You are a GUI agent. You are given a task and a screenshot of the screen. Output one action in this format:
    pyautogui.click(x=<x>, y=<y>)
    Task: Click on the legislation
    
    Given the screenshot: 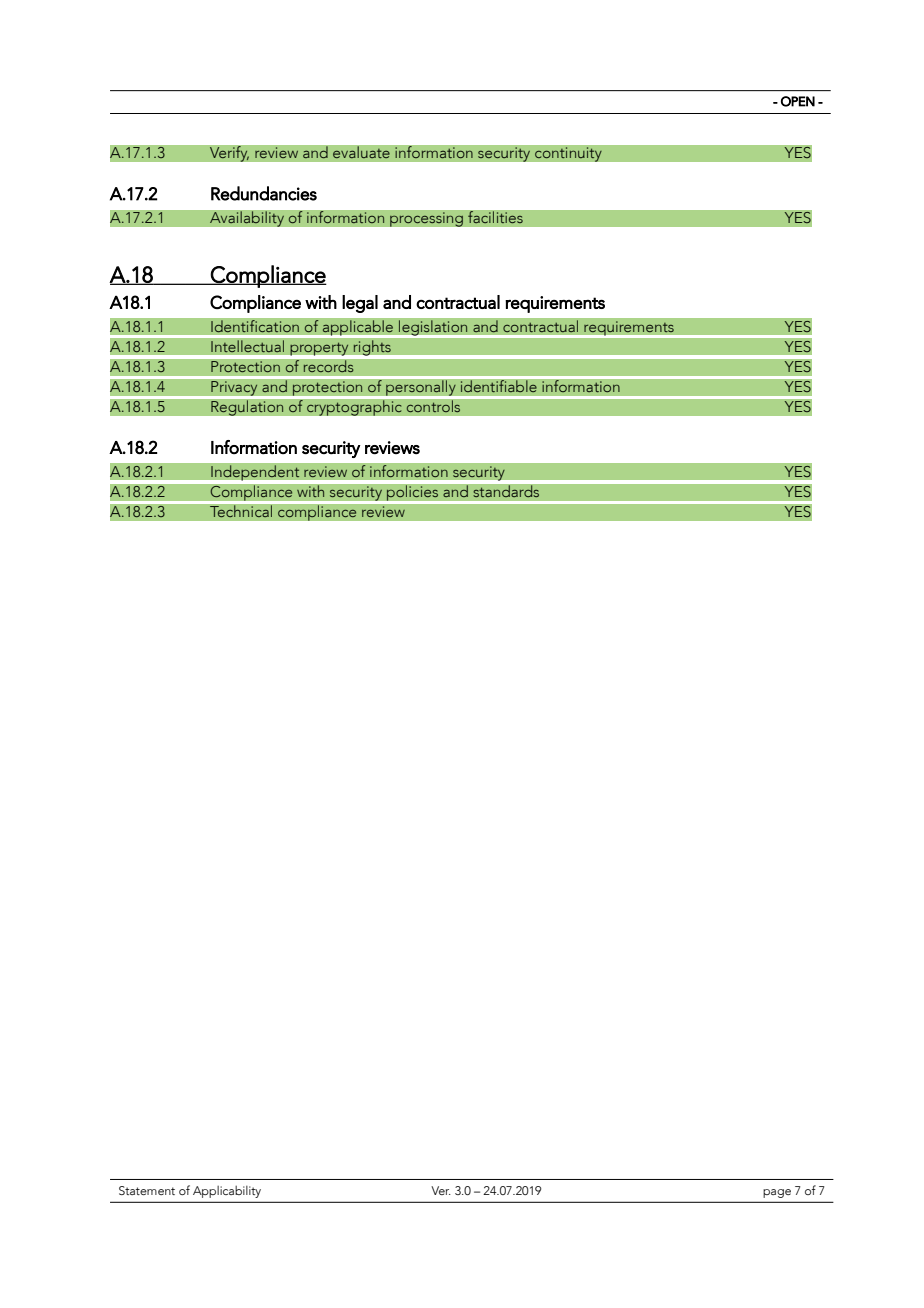 What is the action you would take?
    pyautogui.click(x=433, y=328)
